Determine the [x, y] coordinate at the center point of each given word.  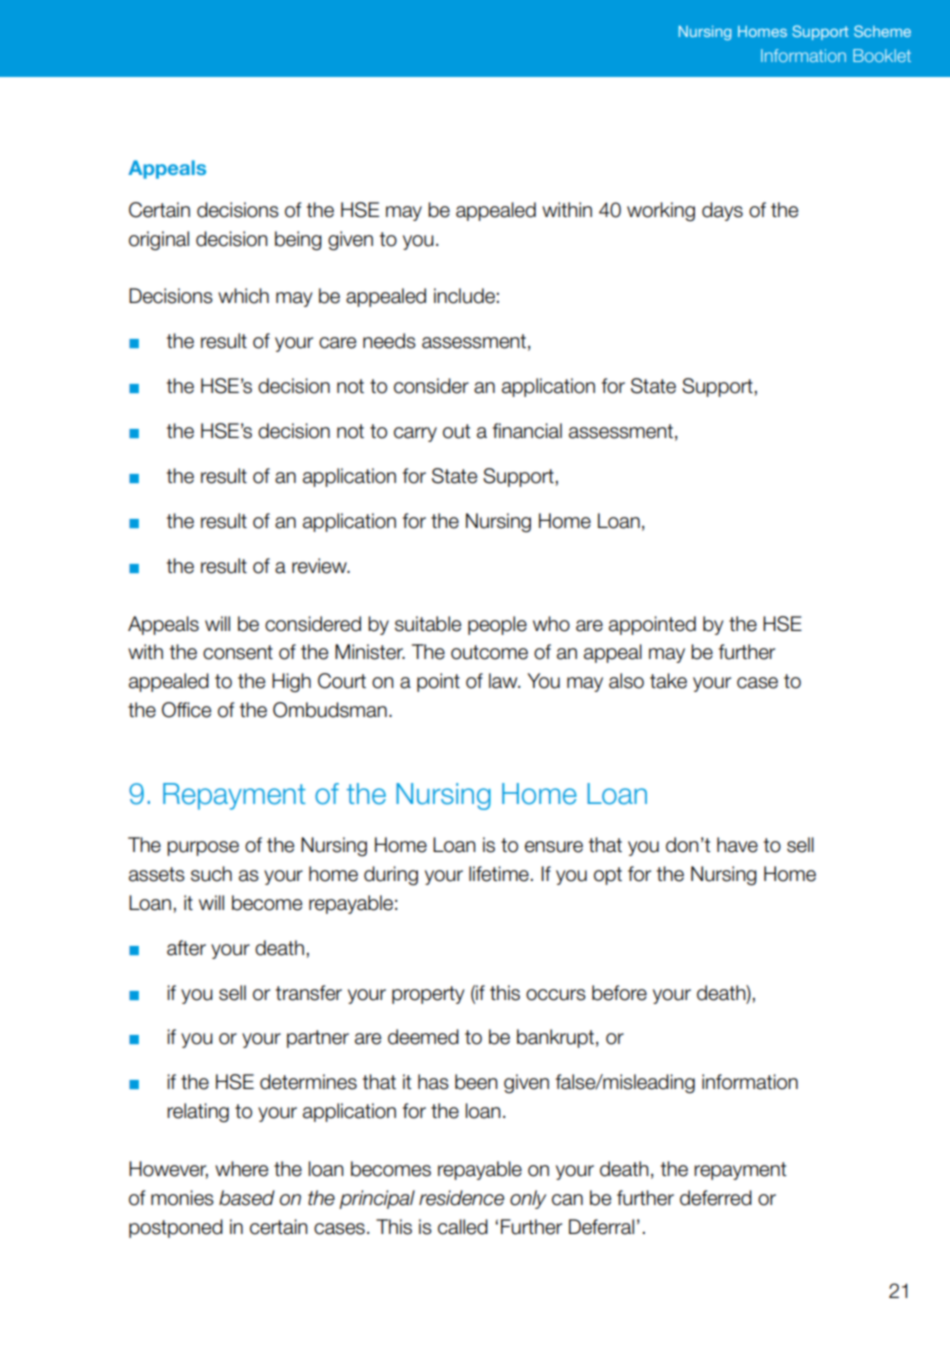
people [497, 625]
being [298, 241]
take [668, 681]
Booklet [882, 55]
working [661, 212]
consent [238, 652]
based [247, 1198]
